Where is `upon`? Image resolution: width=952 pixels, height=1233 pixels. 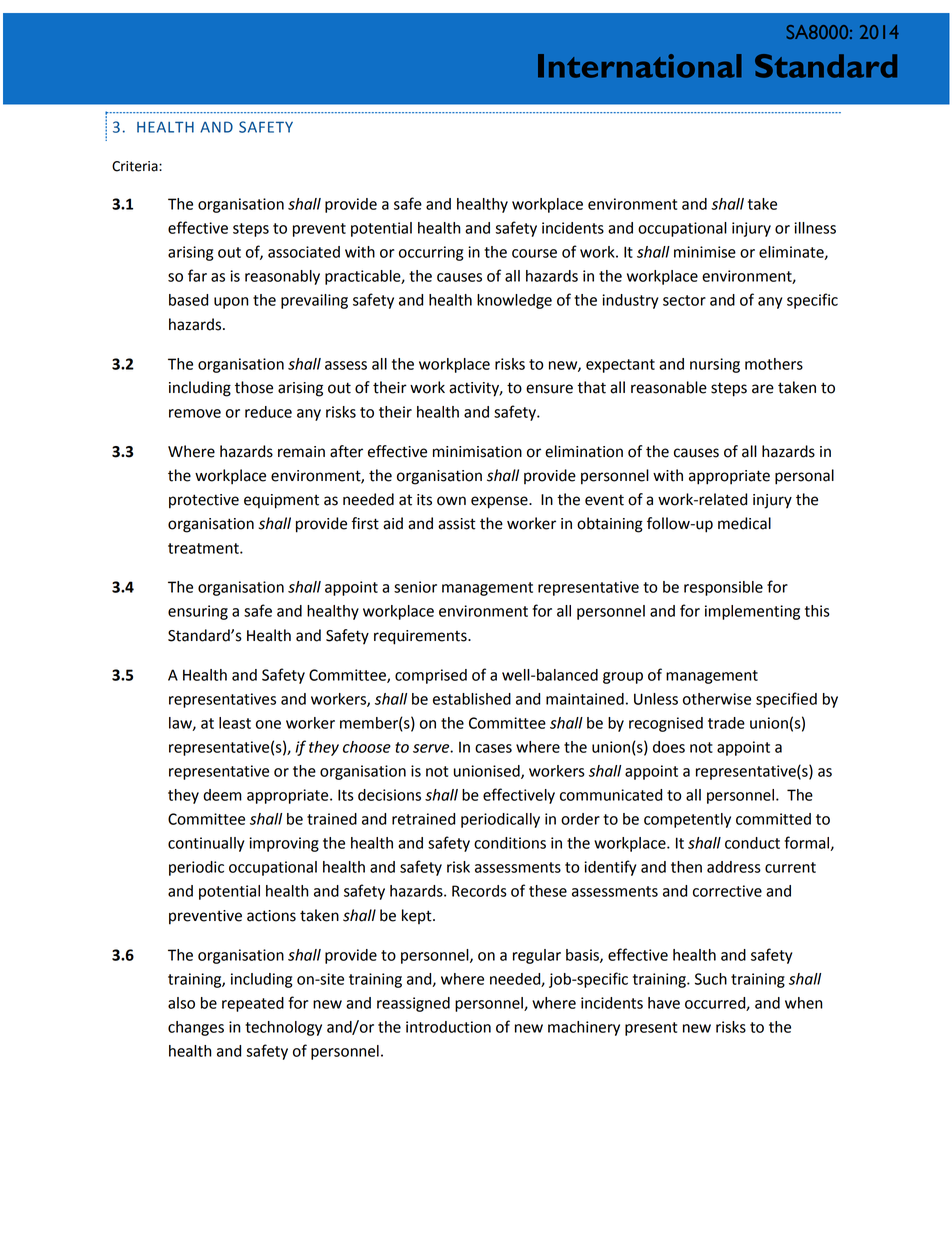
upon is located at coordinates (231, 303).
